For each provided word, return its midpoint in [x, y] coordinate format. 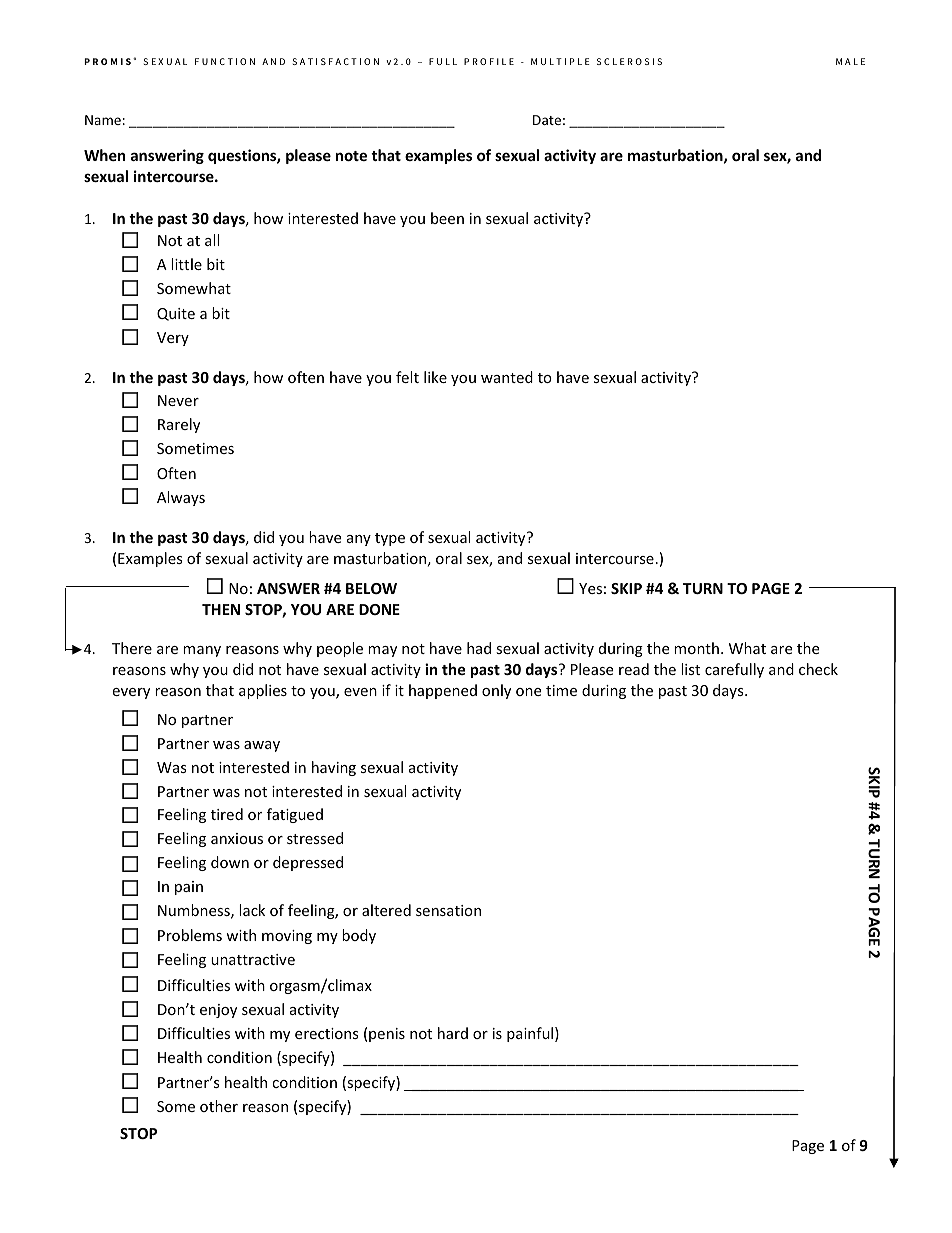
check [818, 669]
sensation [448, 910]
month [696, 648]
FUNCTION [225, 61]
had [479, 648]
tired [227, 814]
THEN [221, 609]
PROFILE [489, 61]
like [435, 377]
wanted [507, 377]
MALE [850, 61]
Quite [176, 314]
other [219, 1106]
